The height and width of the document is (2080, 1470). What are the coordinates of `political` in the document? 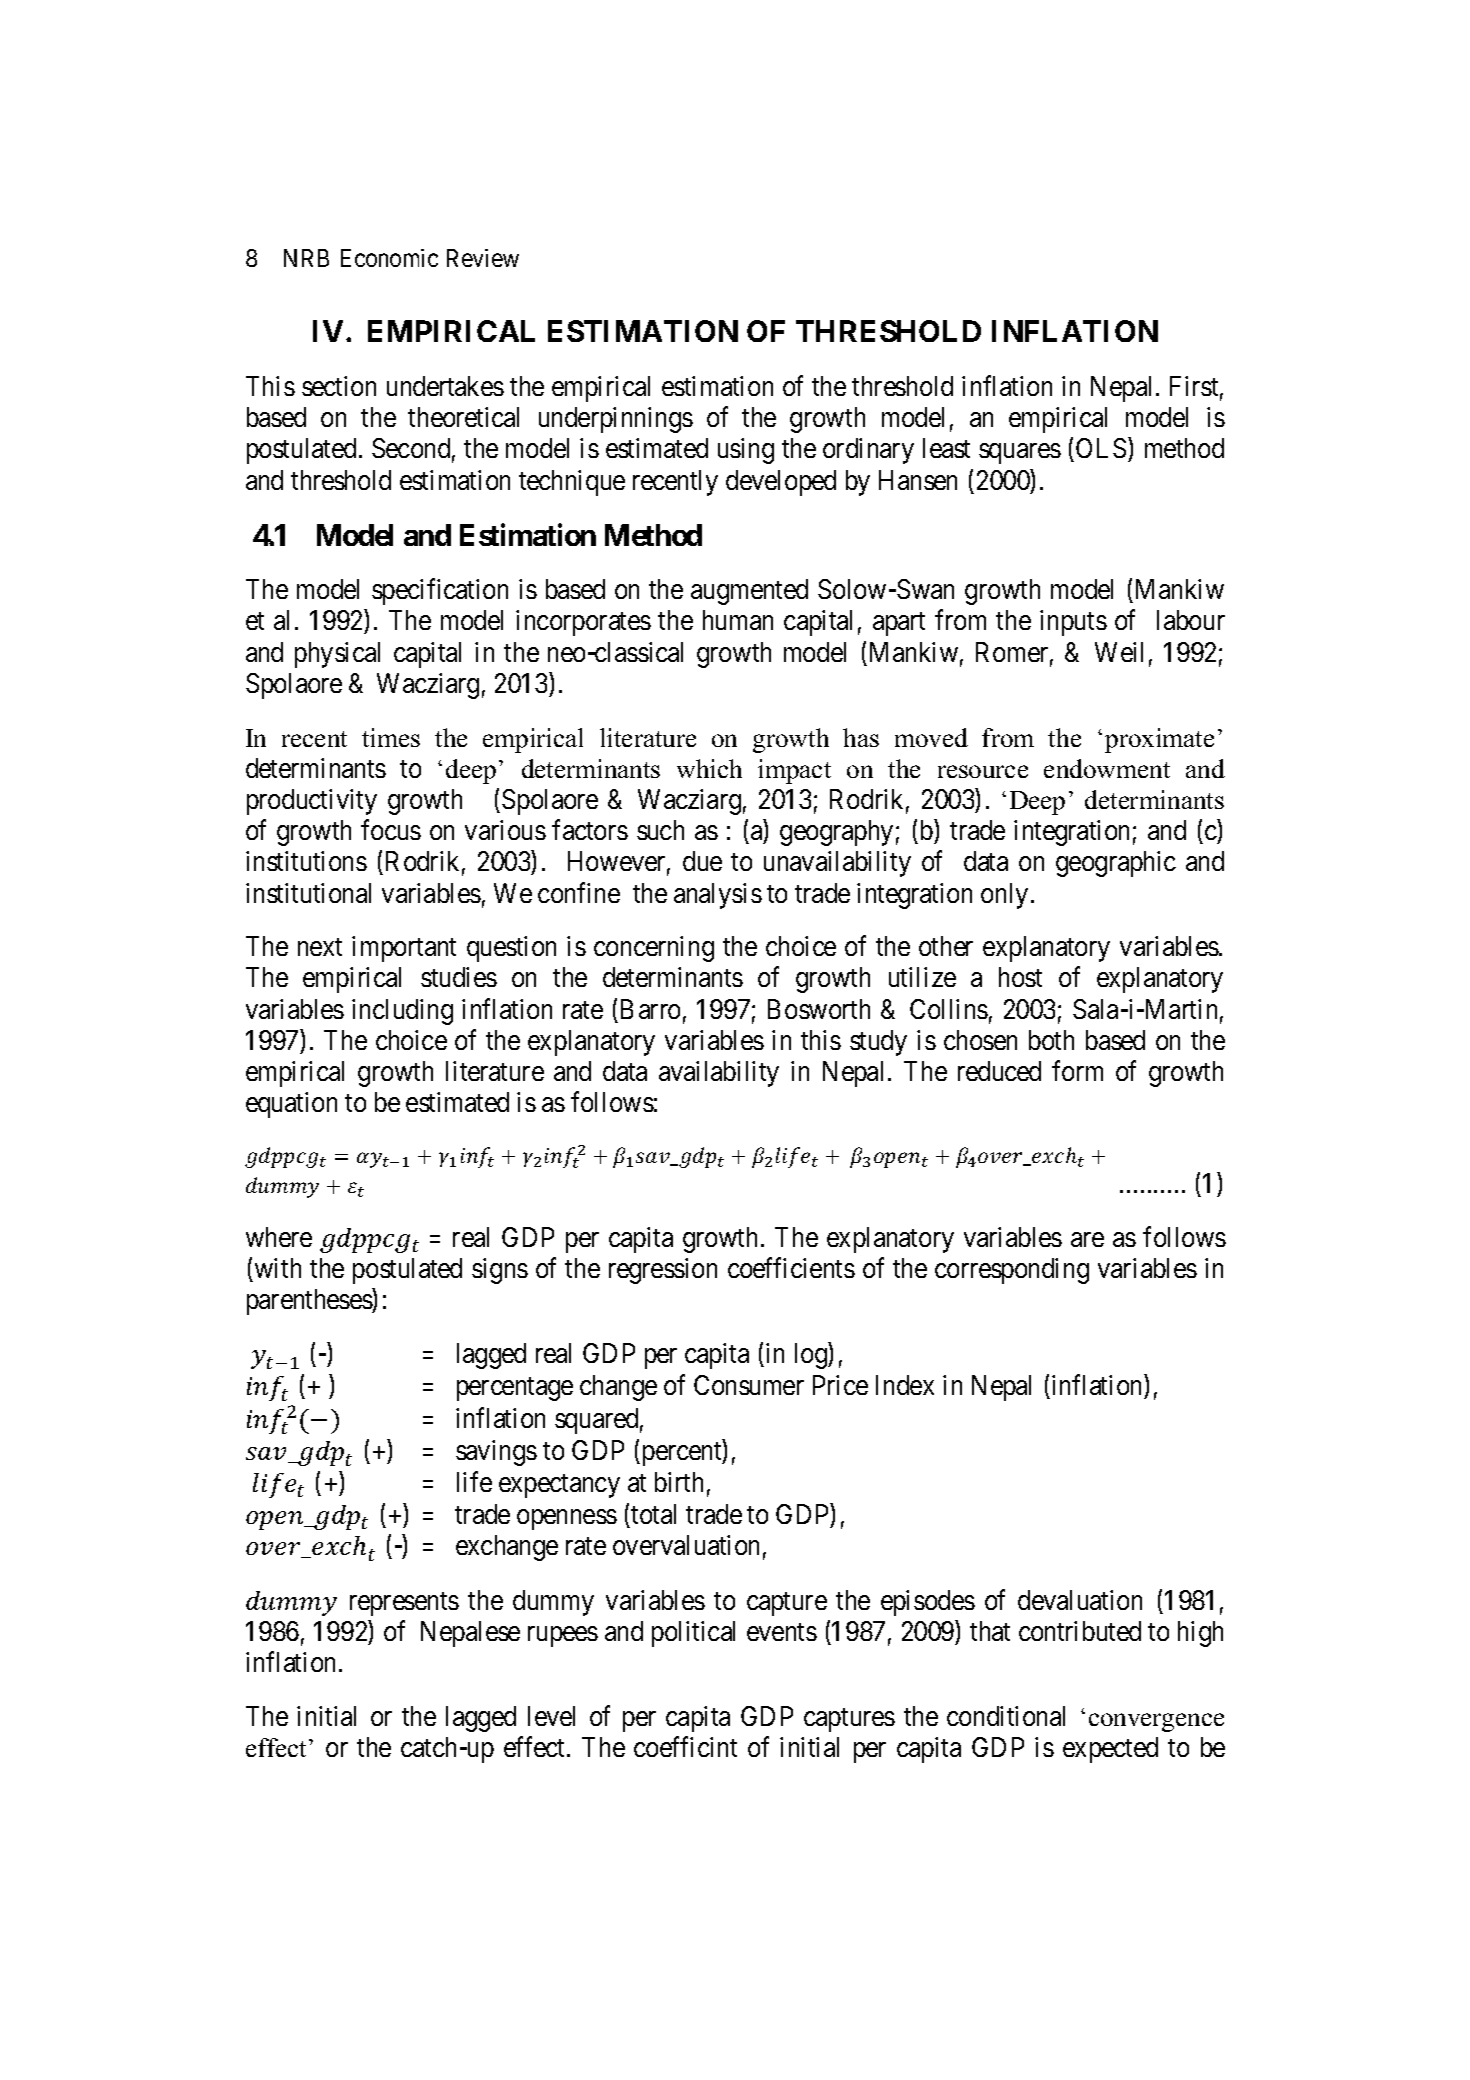 It's located at (693, 1634).
